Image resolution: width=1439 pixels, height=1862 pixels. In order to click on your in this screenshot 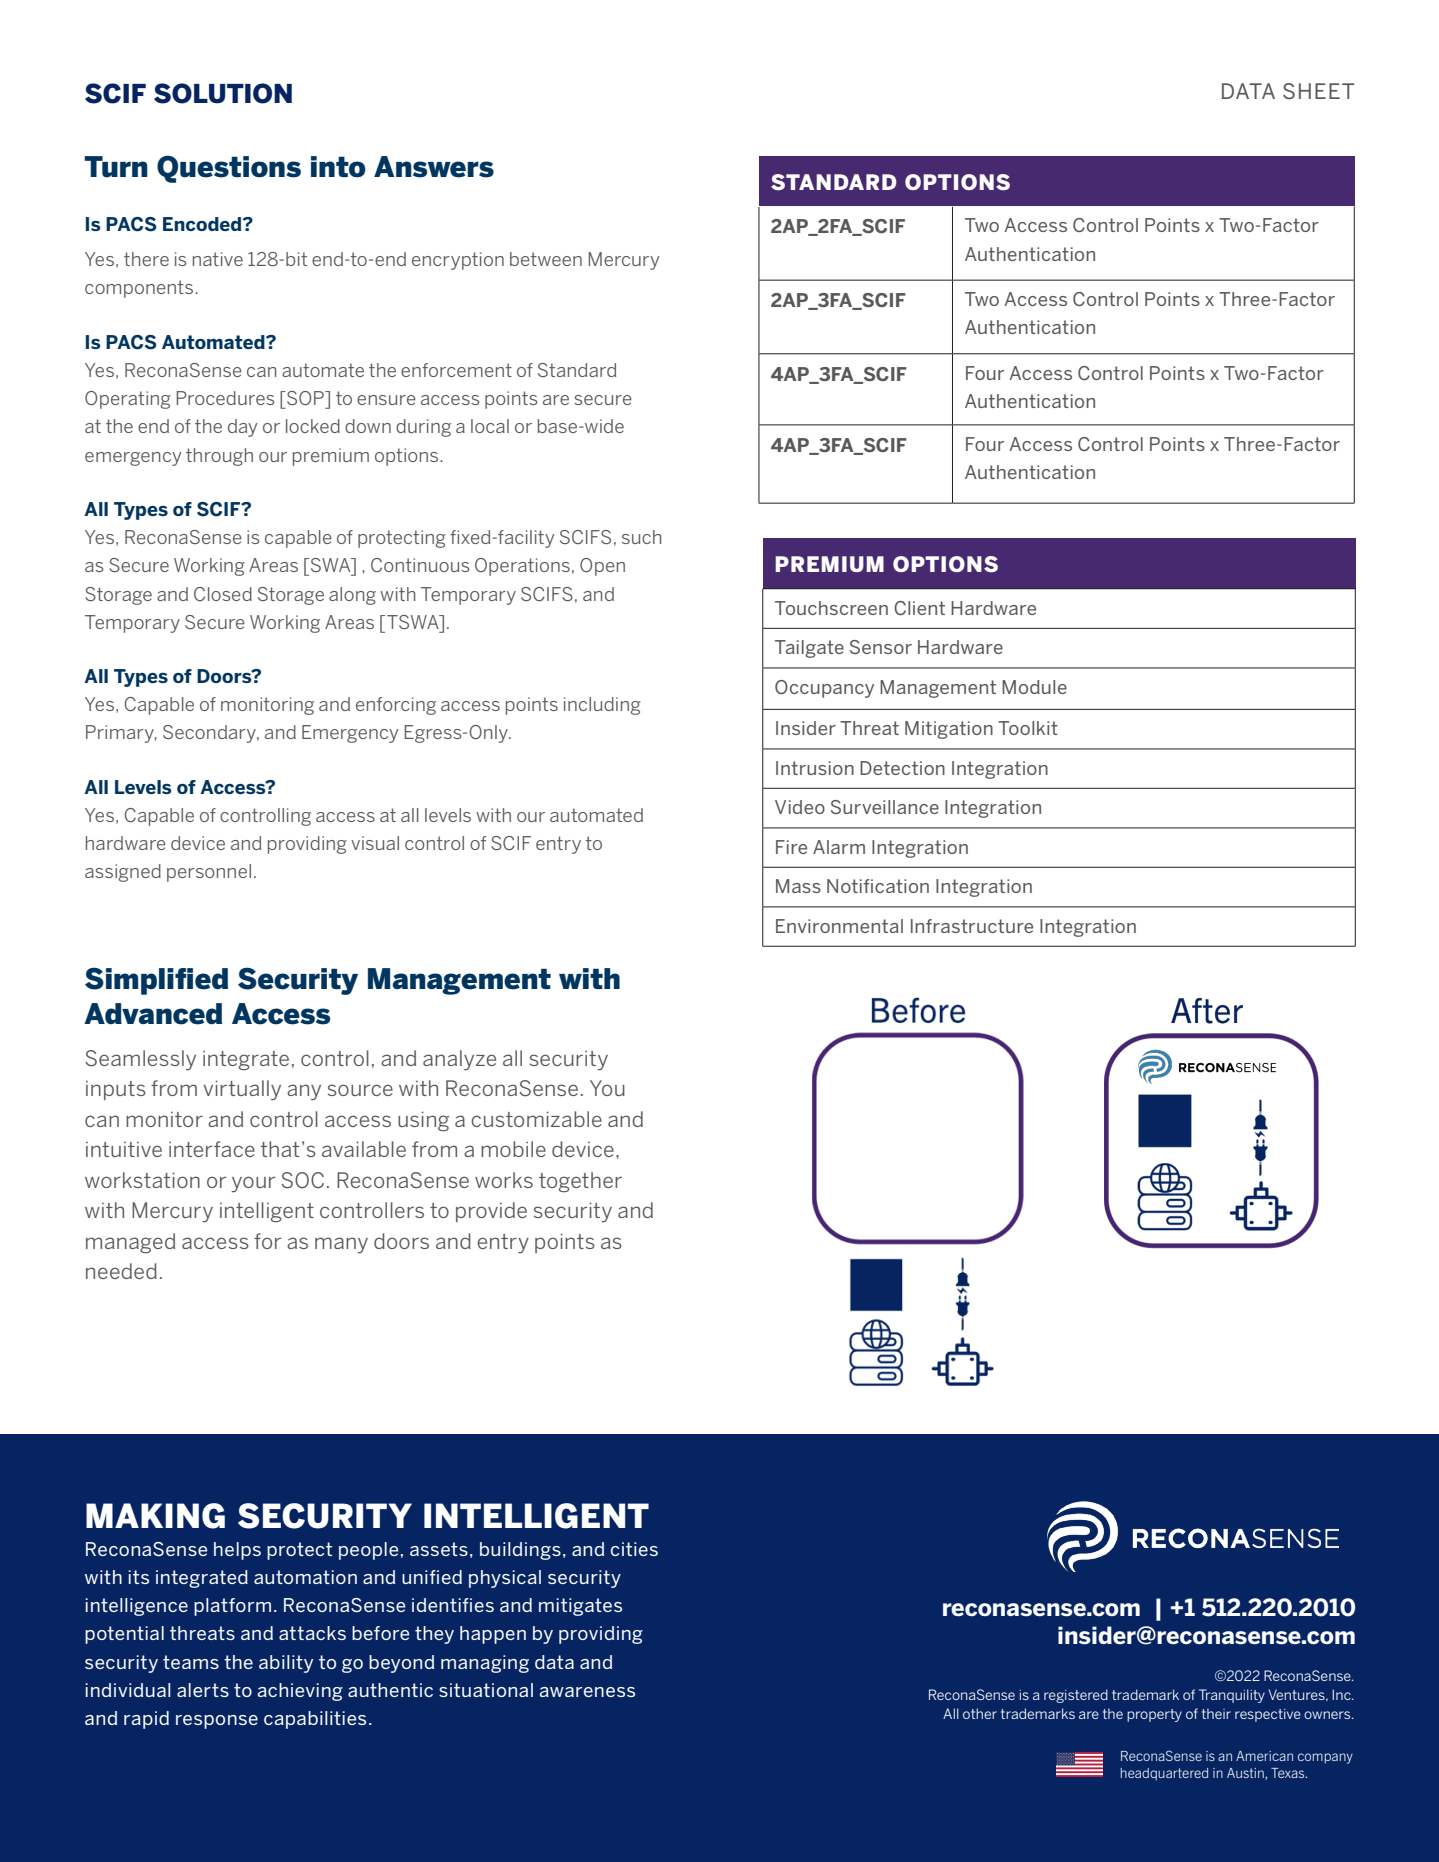, I will do `click(253, 1184)`.
